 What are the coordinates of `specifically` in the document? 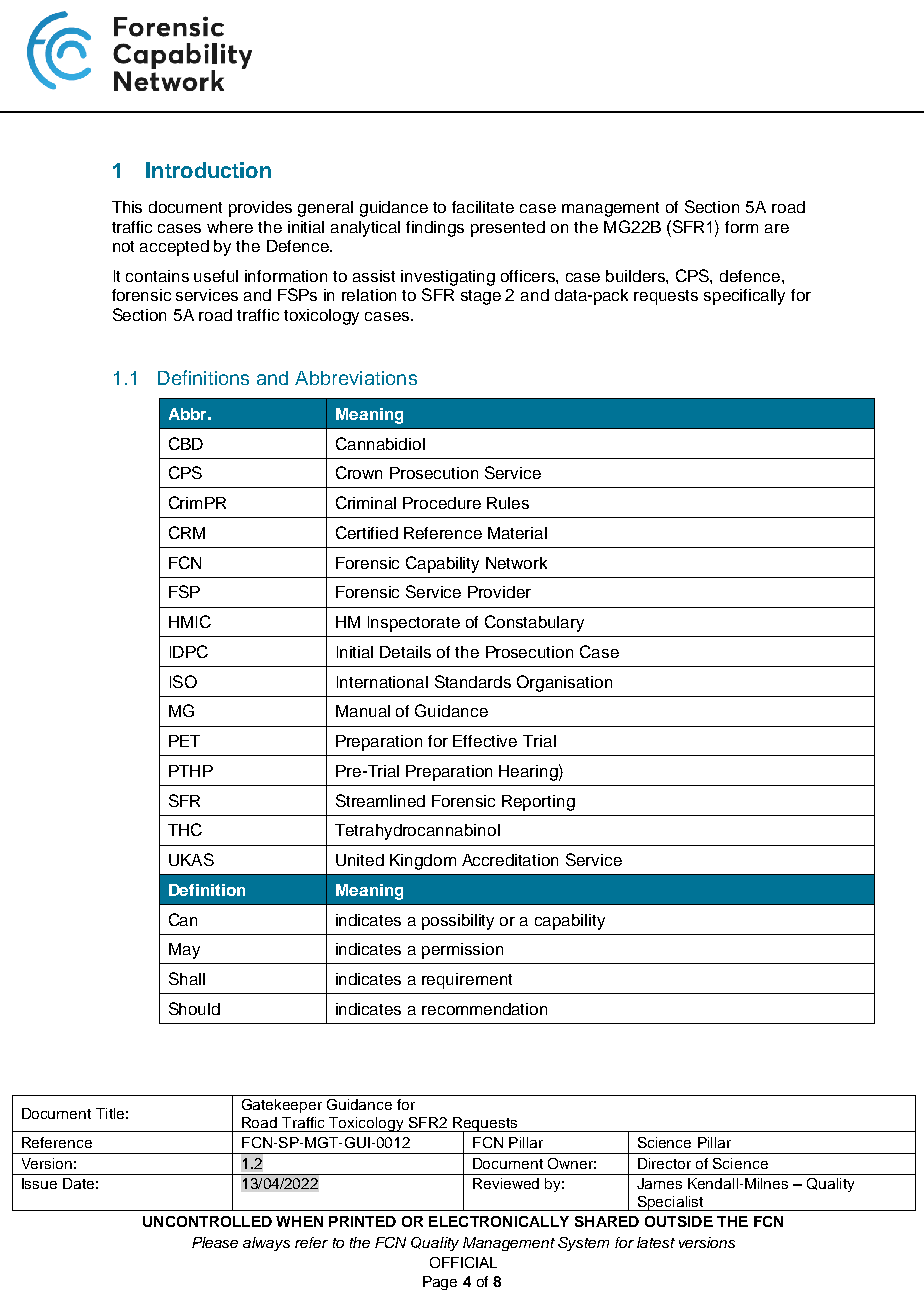 It's located at (744, 297).
